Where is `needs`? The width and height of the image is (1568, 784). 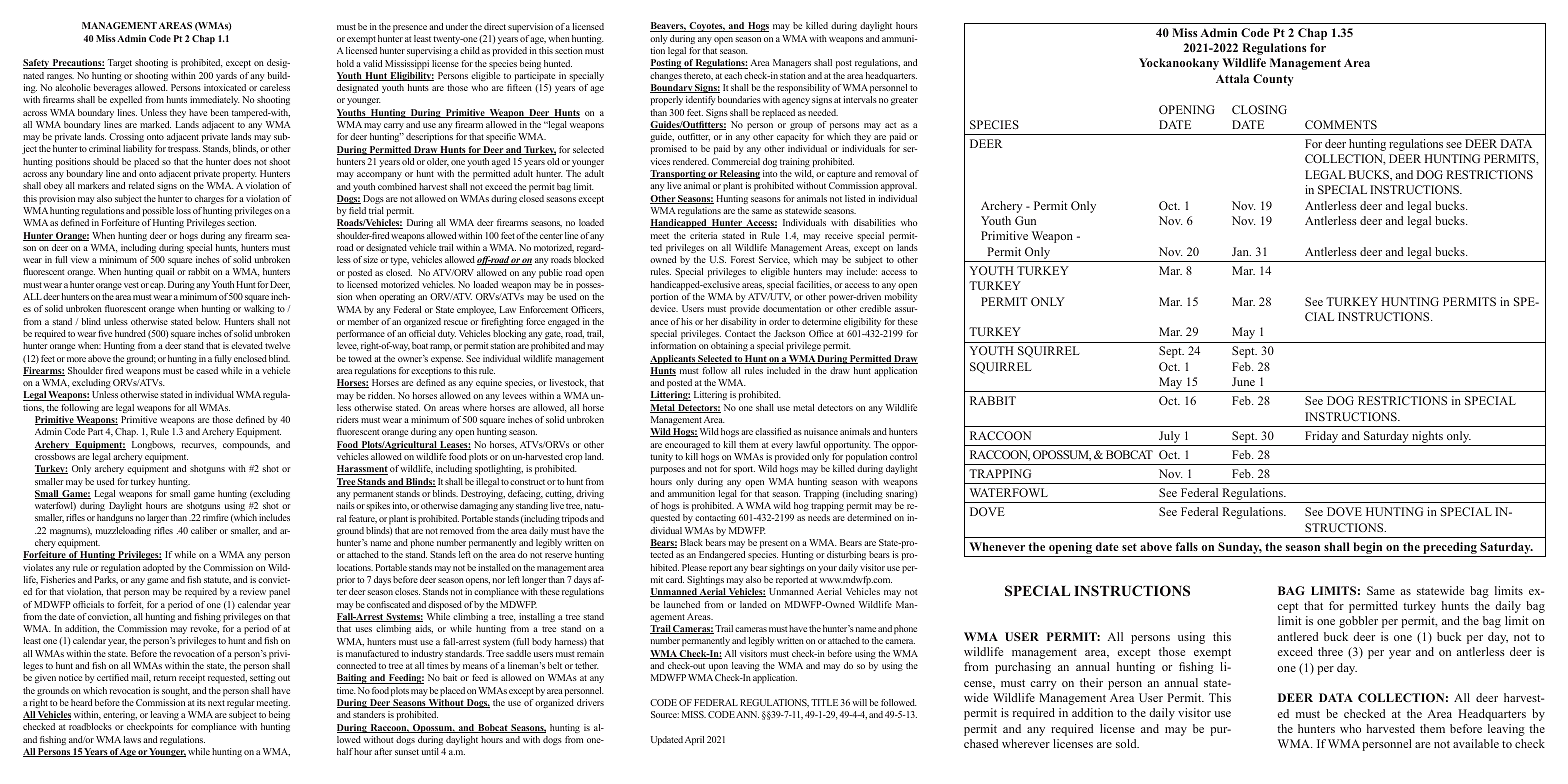
needs is located at coordinates (819, 517).
